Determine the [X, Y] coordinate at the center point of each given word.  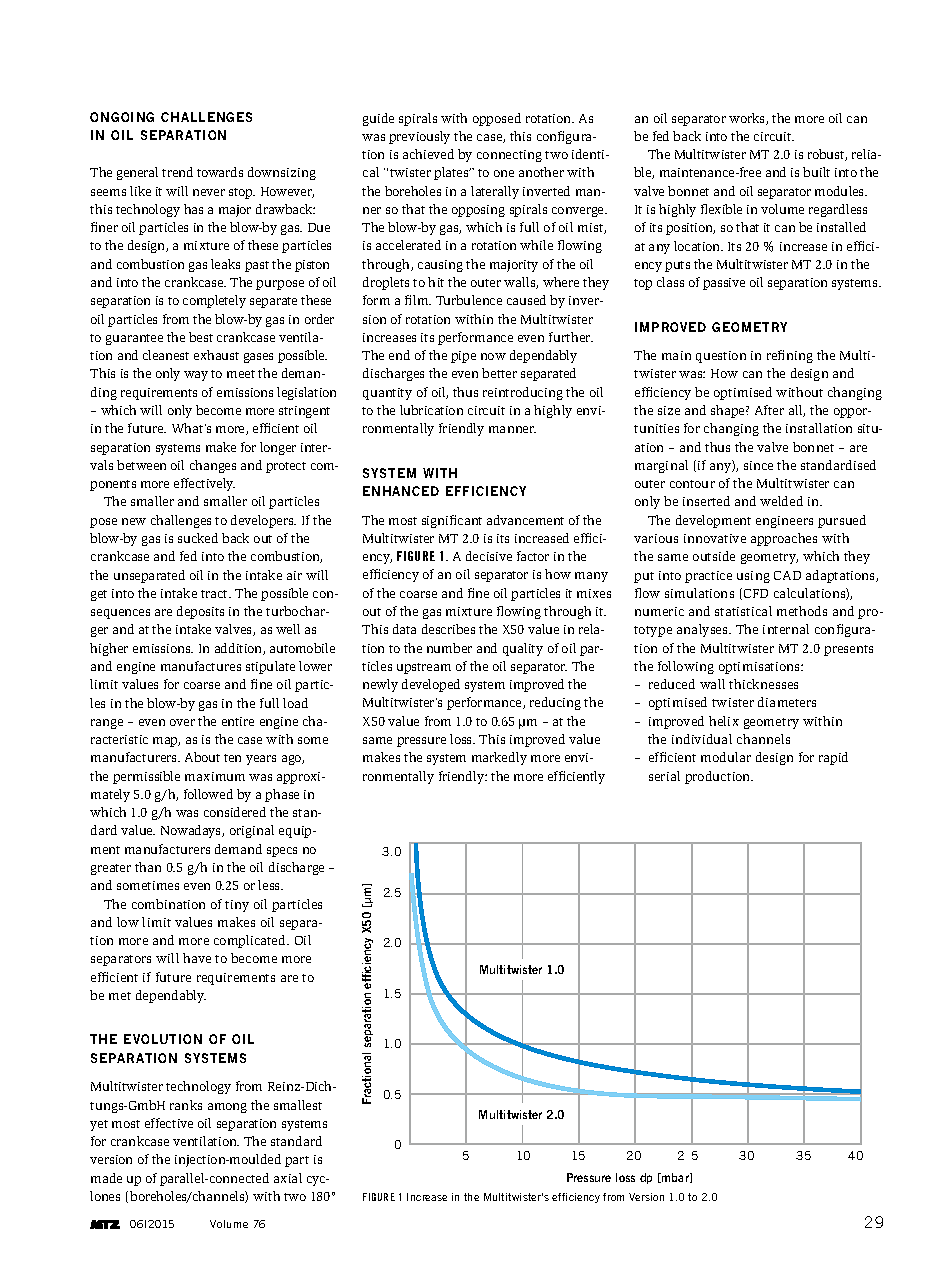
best [201, 337]
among [227, 1108]
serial [664, 776]
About [202, 757]
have [197, 958]
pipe [463, 357]
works [748, 119]
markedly [499, 758]
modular [726, 757]
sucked [198, 538]
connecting [509, 156]
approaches [784, 539]
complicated [251, 941]
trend [177, 172]
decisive [489, 556]
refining [790, 356]
